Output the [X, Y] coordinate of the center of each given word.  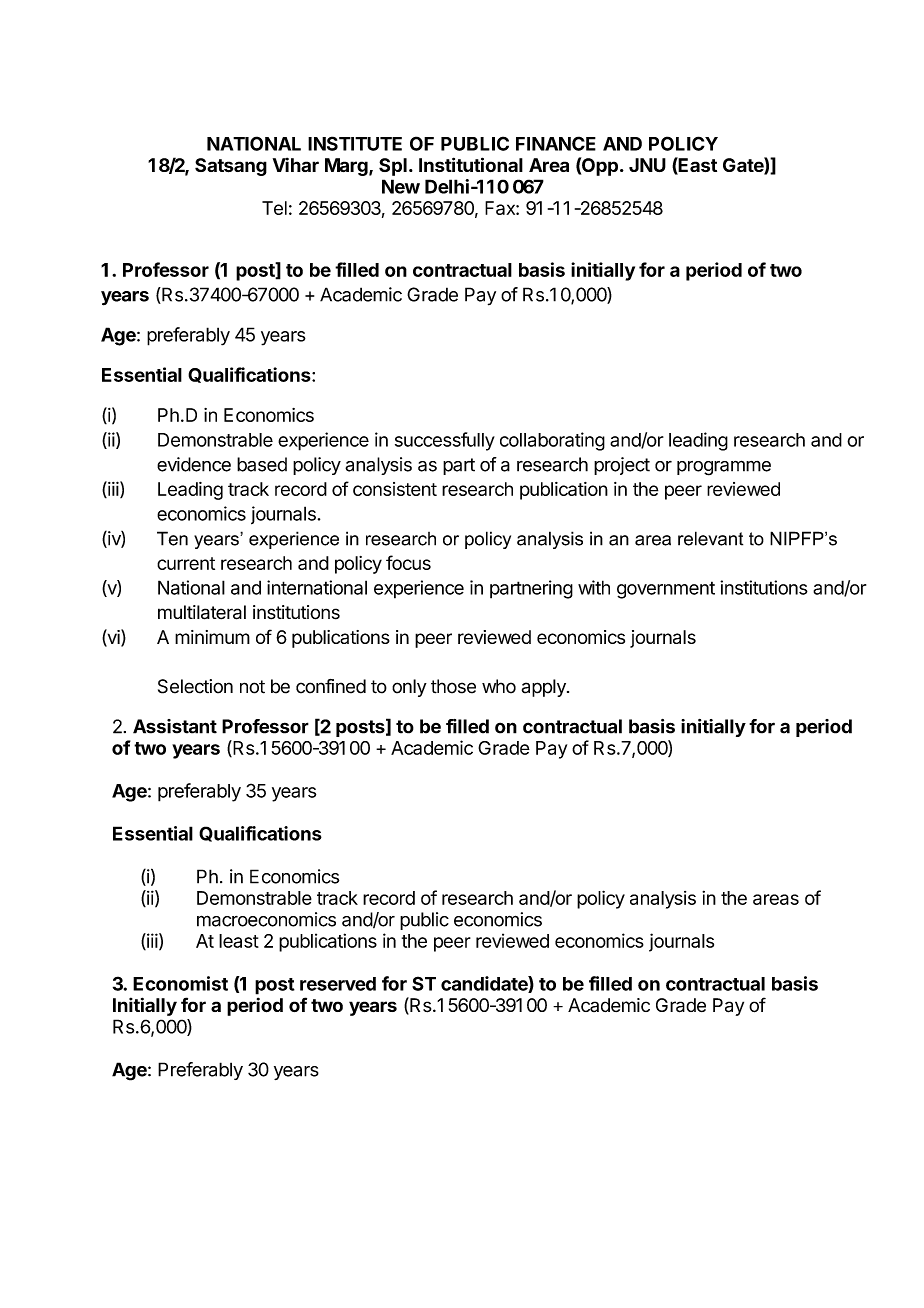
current [186, 563]
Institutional [471, 164]
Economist [180, 983]
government [666, 590]
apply [545, 688]
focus [408, 562]
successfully [445, 441]
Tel [274, 208]
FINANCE [556, 143]
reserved [338, 984]
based [262, 464]
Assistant [175, 726]
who [499, 686]
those [453, 686]
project [622, 466]
